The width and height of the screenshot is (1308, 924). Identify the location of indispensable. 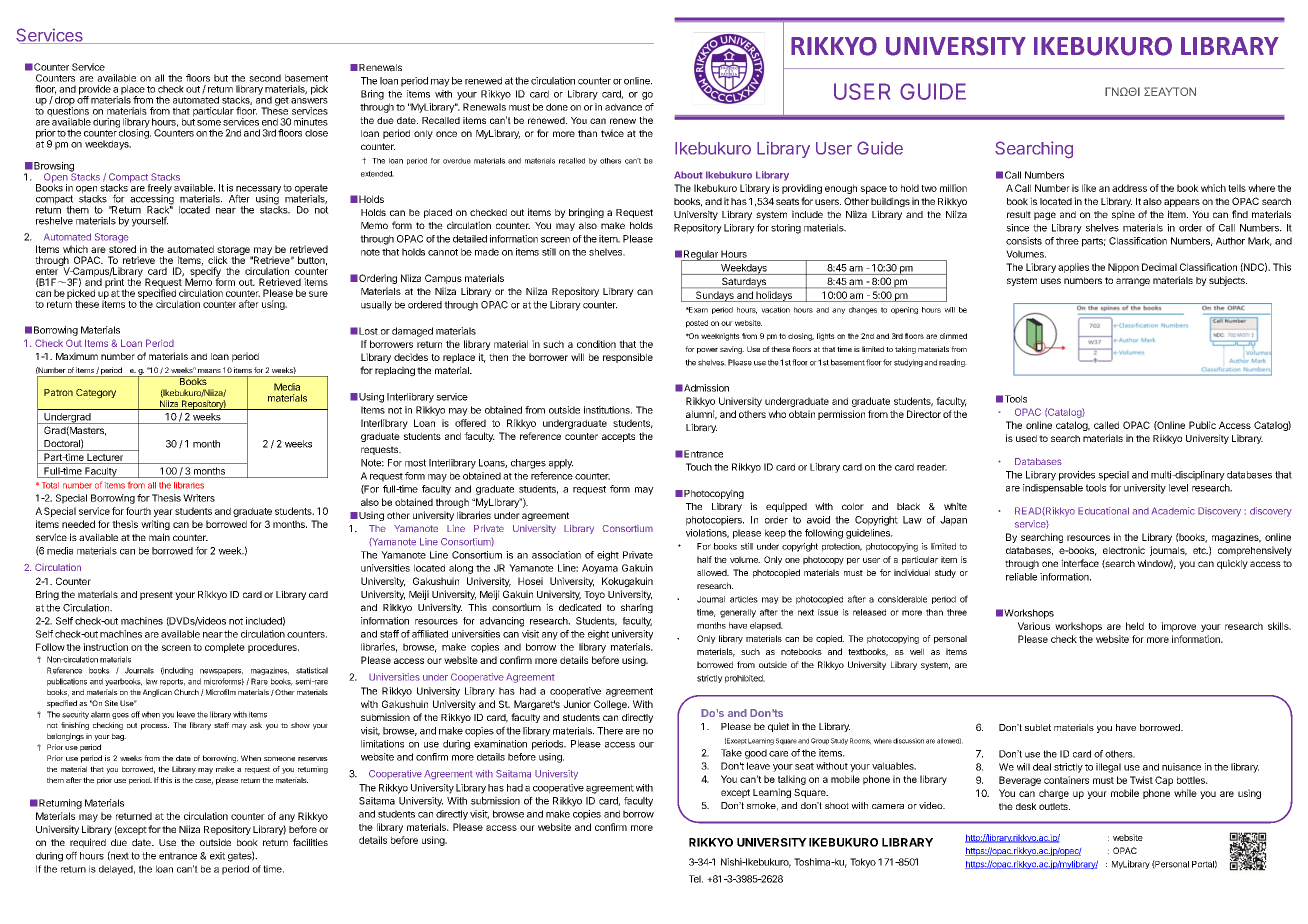
(1053, 489).
